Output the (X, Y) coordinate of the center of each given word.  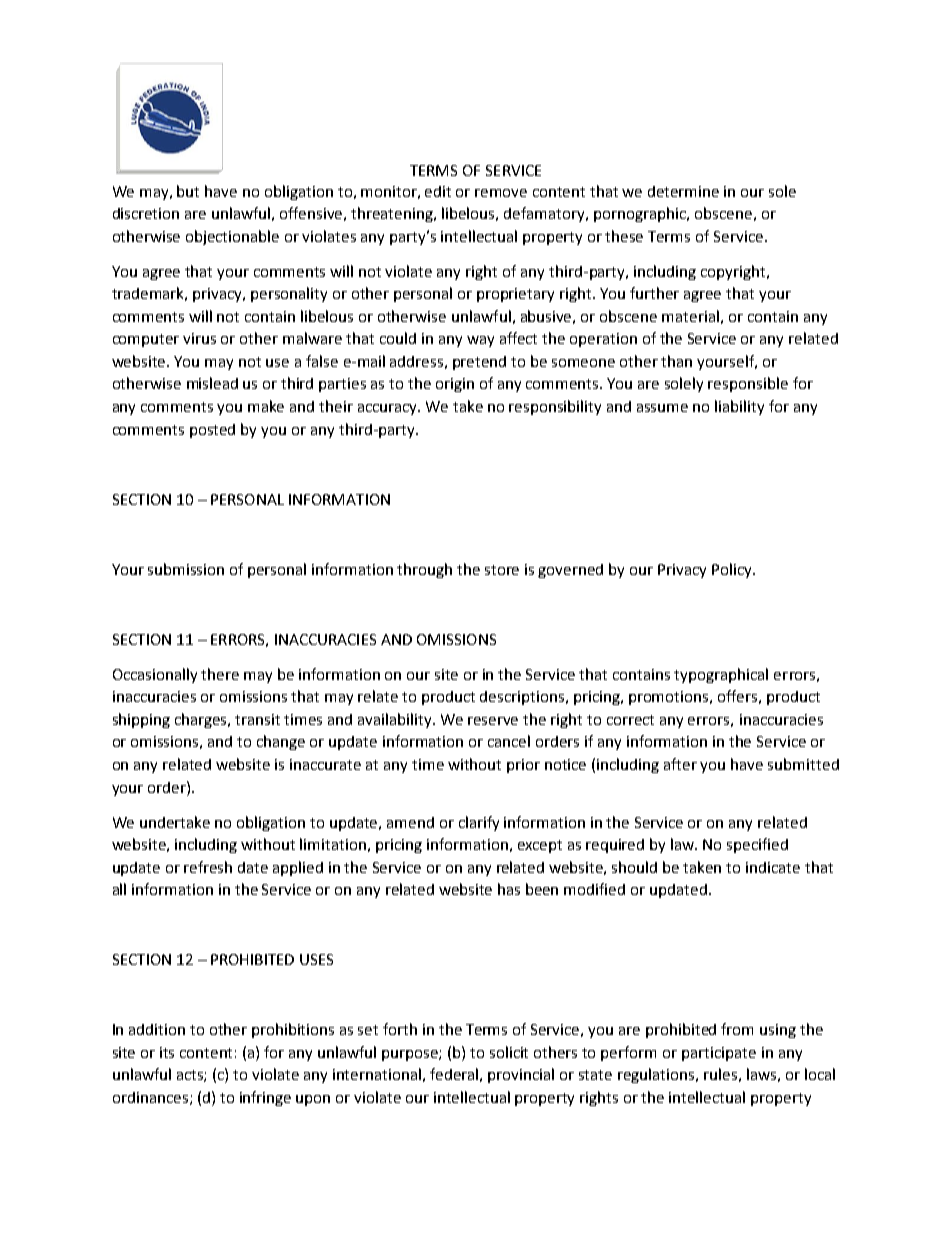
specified (757, 845)
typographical (721, 675)
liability (739, 407)
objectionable (232, 237)
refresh (208, 867)
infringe (265, 1098)
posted (212, 431)
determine (683, 191)
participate (719, 1054)
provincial (521, 1075)
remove (501, 193)
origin (455, 385)
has (509, 889)
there (220, 674)
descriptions (523, 698)
